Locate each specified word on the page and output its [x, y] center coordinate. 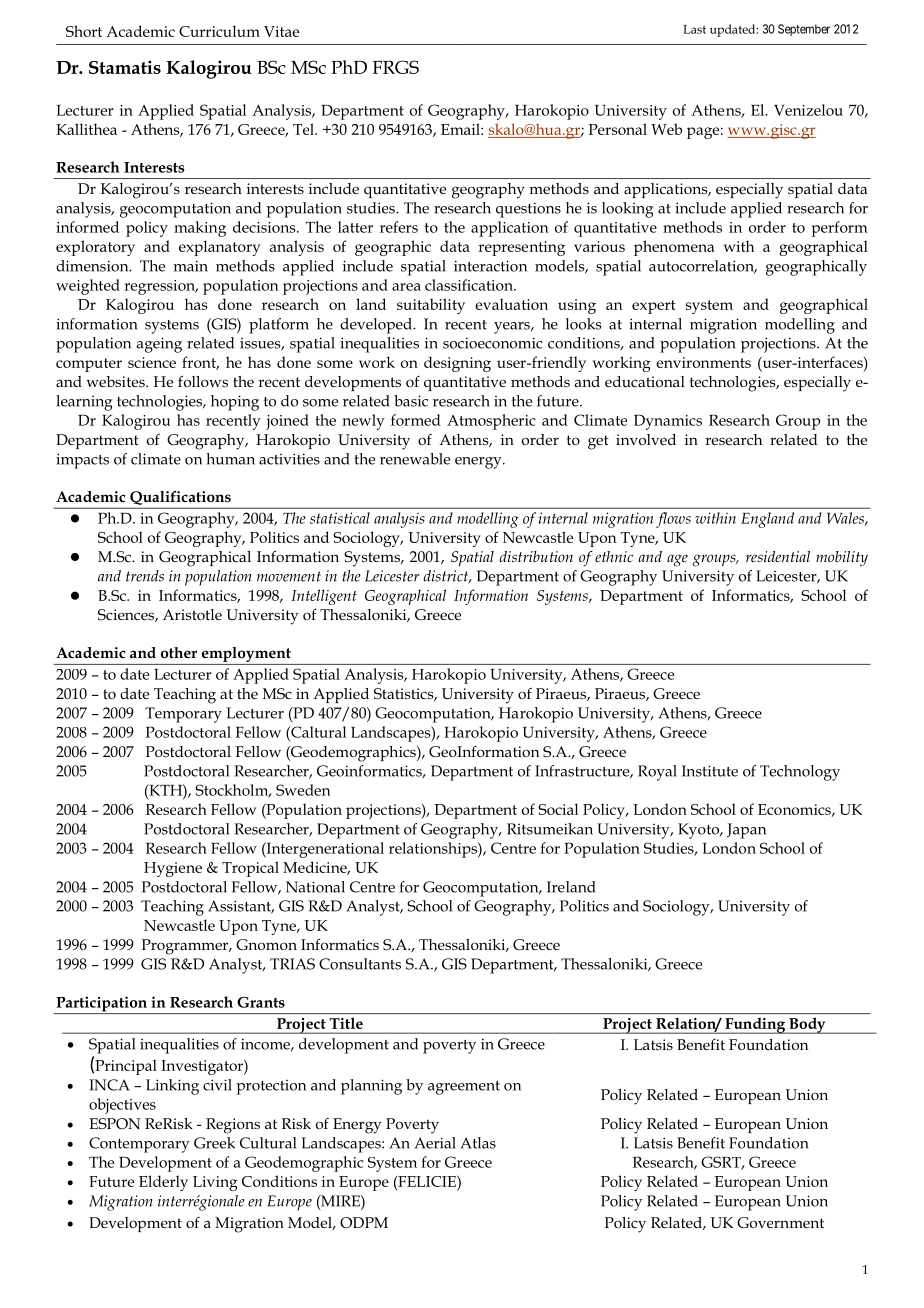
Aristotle [192, 614]
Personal [618, 129]
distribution [536, 556]
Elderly [163, 1183]
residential [778, 556]
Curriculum [219, 31]
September [804, 30]
